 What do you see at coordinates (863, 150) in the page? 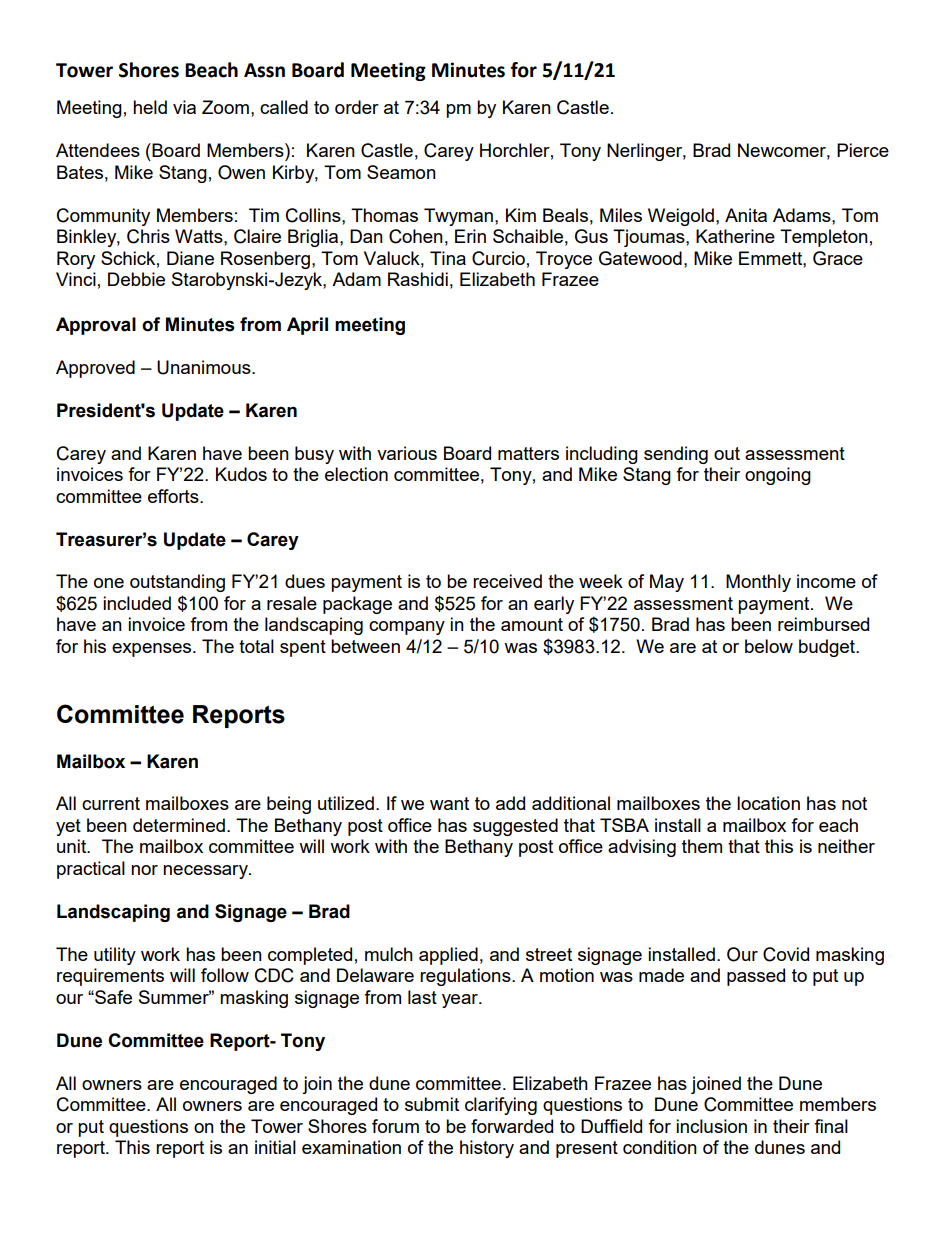
I see `Pierce` at bounding box center [863, 150].
